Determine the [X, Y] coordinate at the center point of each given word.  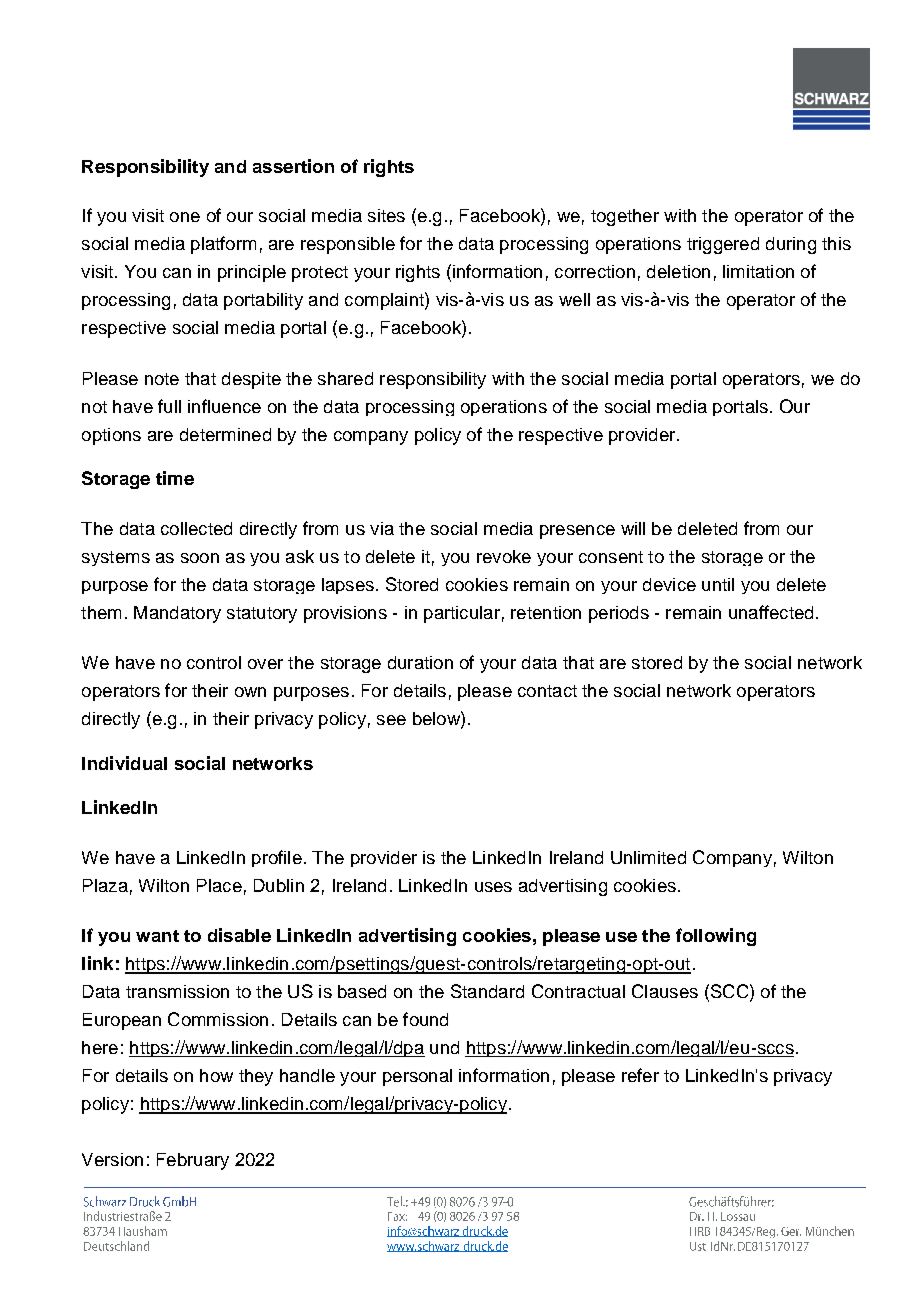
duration [420, 662]
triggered [723, 245]
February [193, 1161]
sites [386, 215]
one [185, 217]
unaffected [771, 612]
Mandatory [177, 614]
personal [417, 1077]
